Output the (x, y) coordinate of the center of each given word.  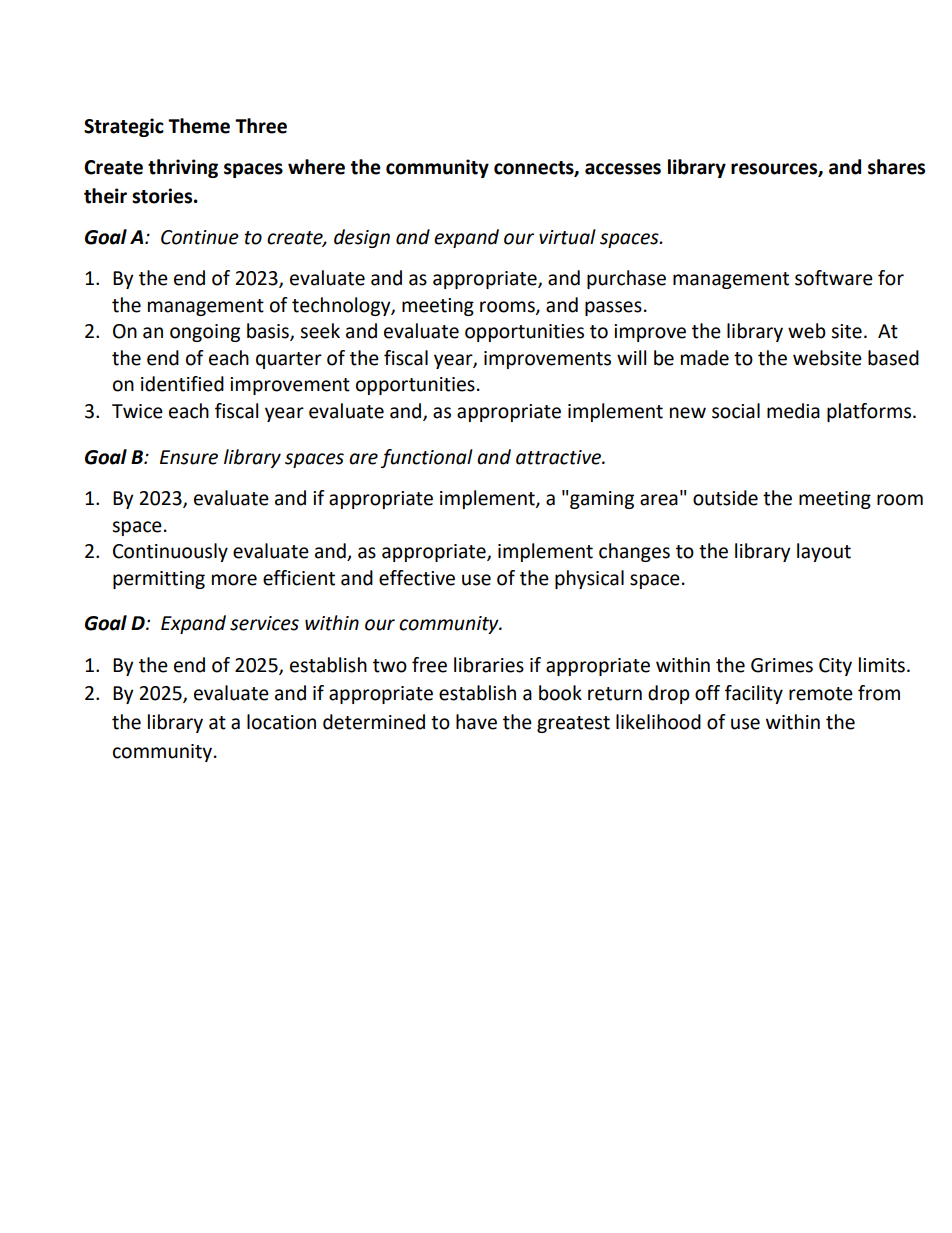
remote (821, 694)
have (476, 722)
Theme (199, 126)
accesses (623, 169)
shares (896, 167)
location (281, 722)
